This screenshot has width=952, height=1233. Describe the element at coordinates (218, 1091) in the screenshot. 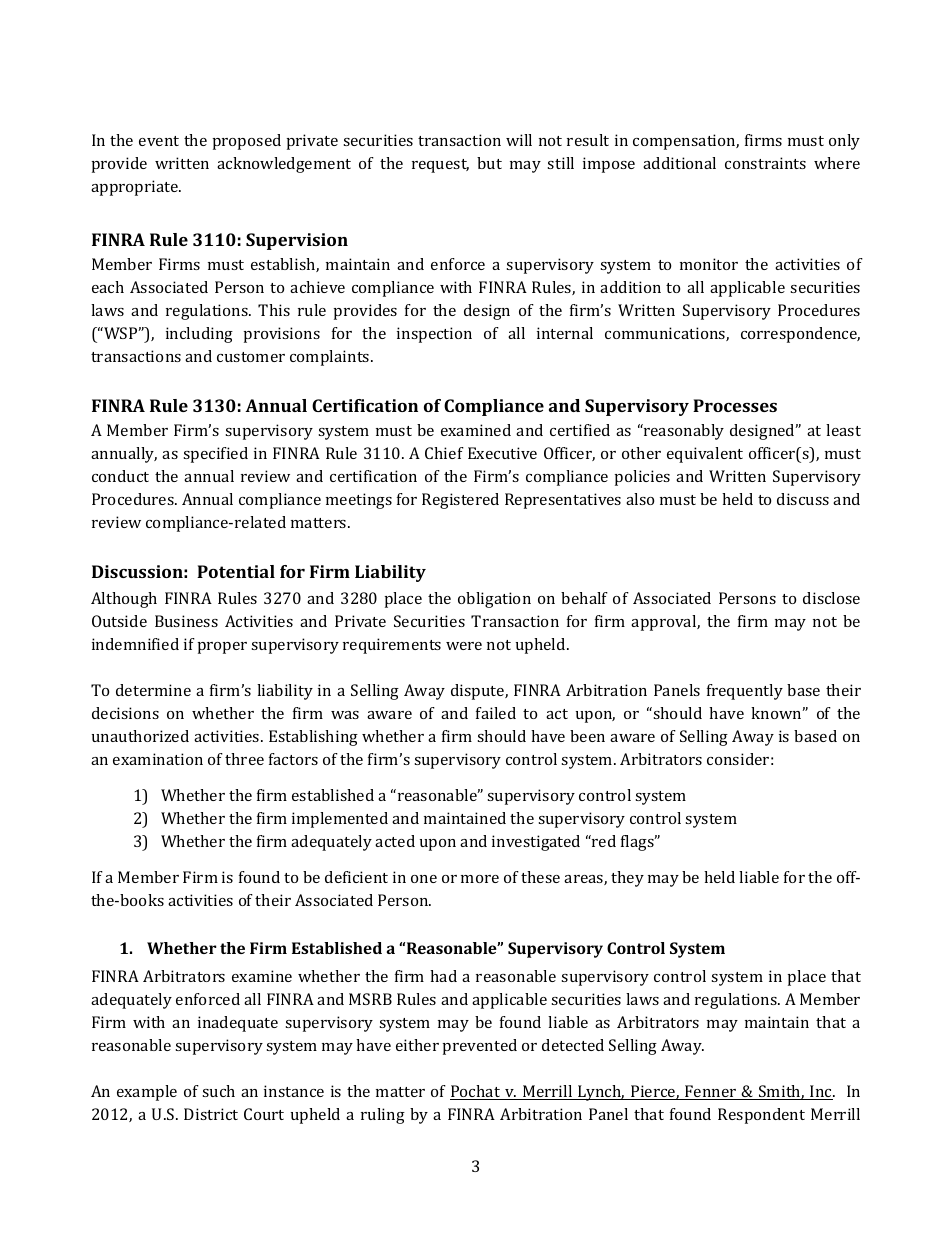

I see `such` at that location.
